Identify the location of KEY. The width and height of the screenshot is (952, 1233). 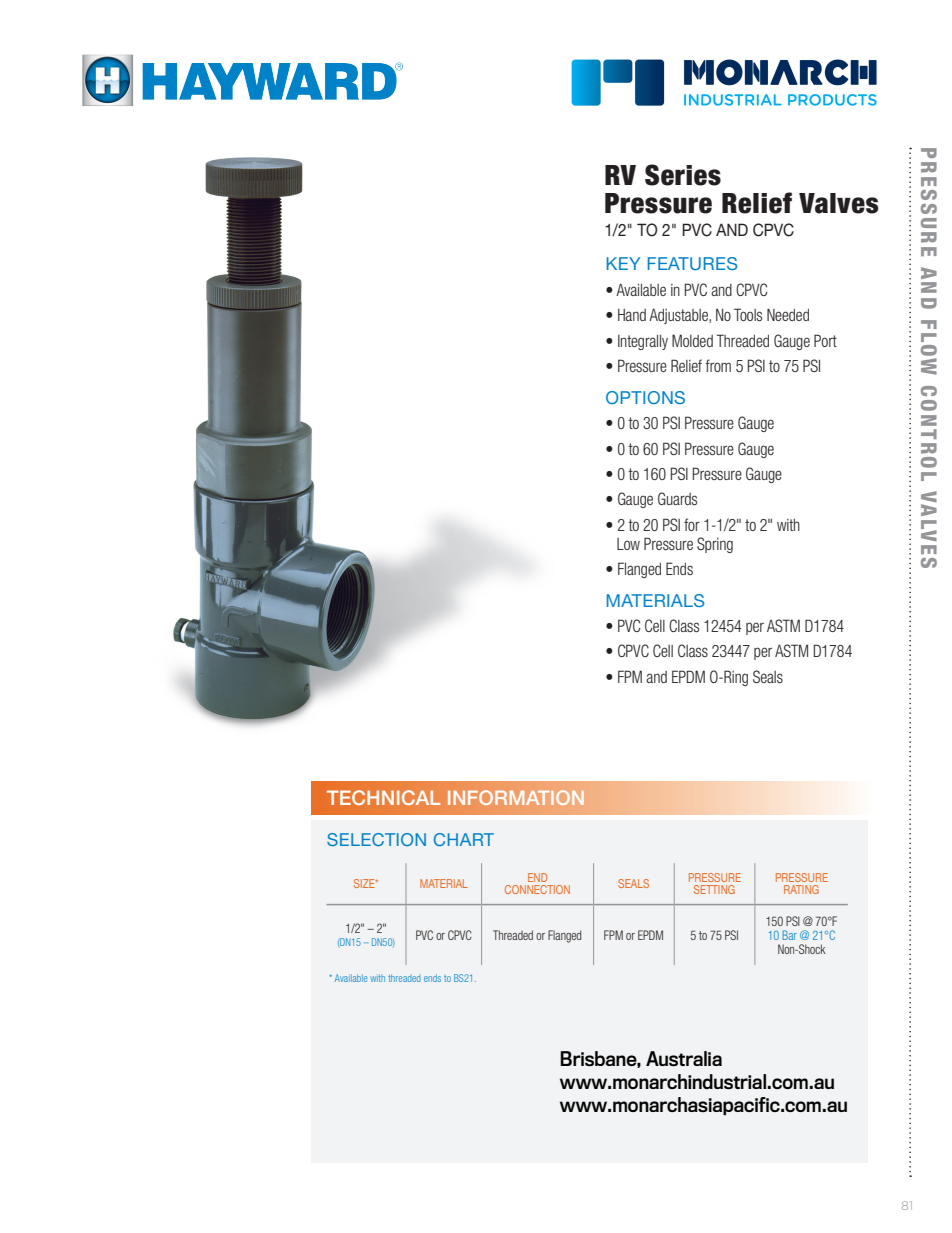
(623, 263).
